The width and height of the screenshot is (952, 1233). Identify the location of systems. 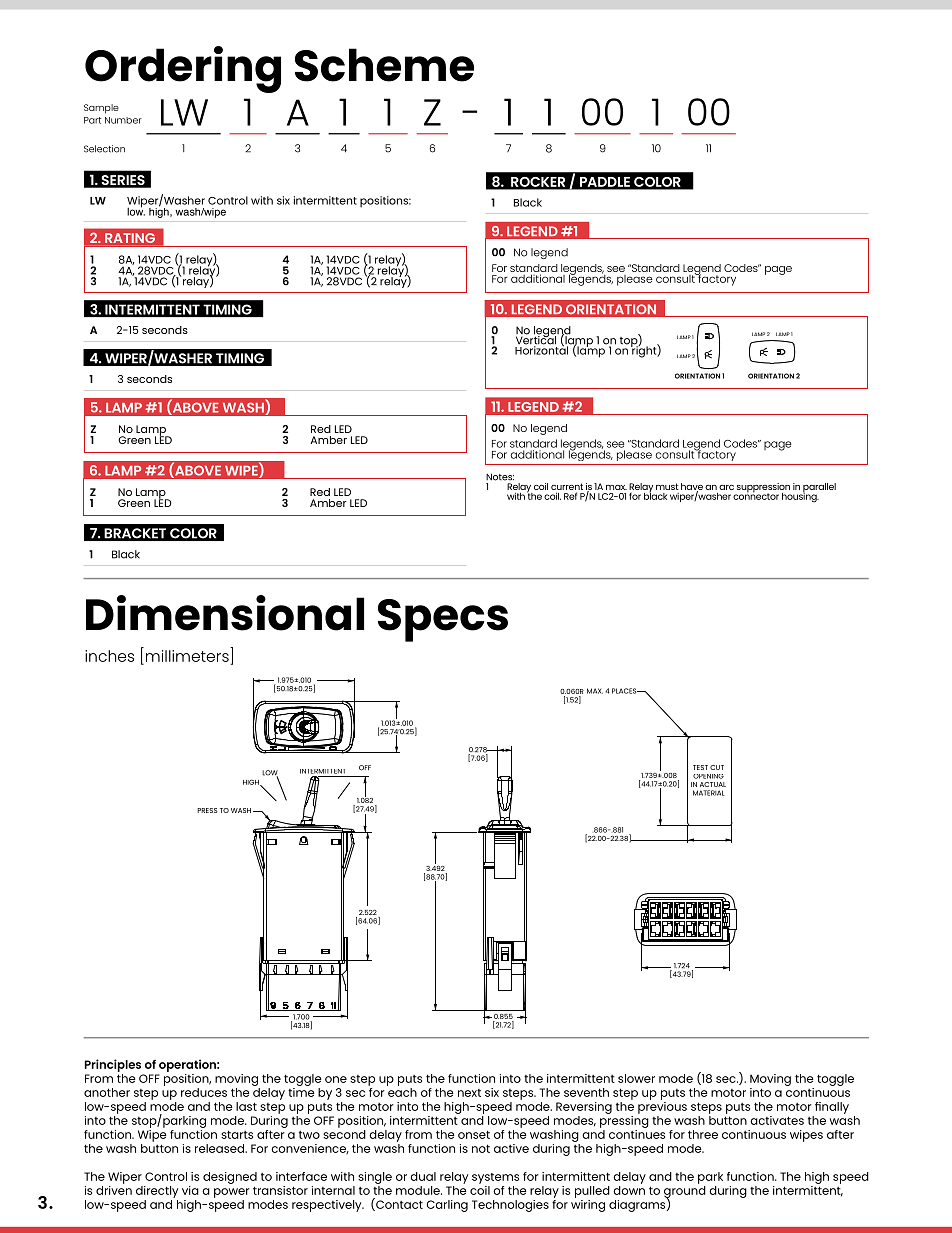
(495, 1178).
